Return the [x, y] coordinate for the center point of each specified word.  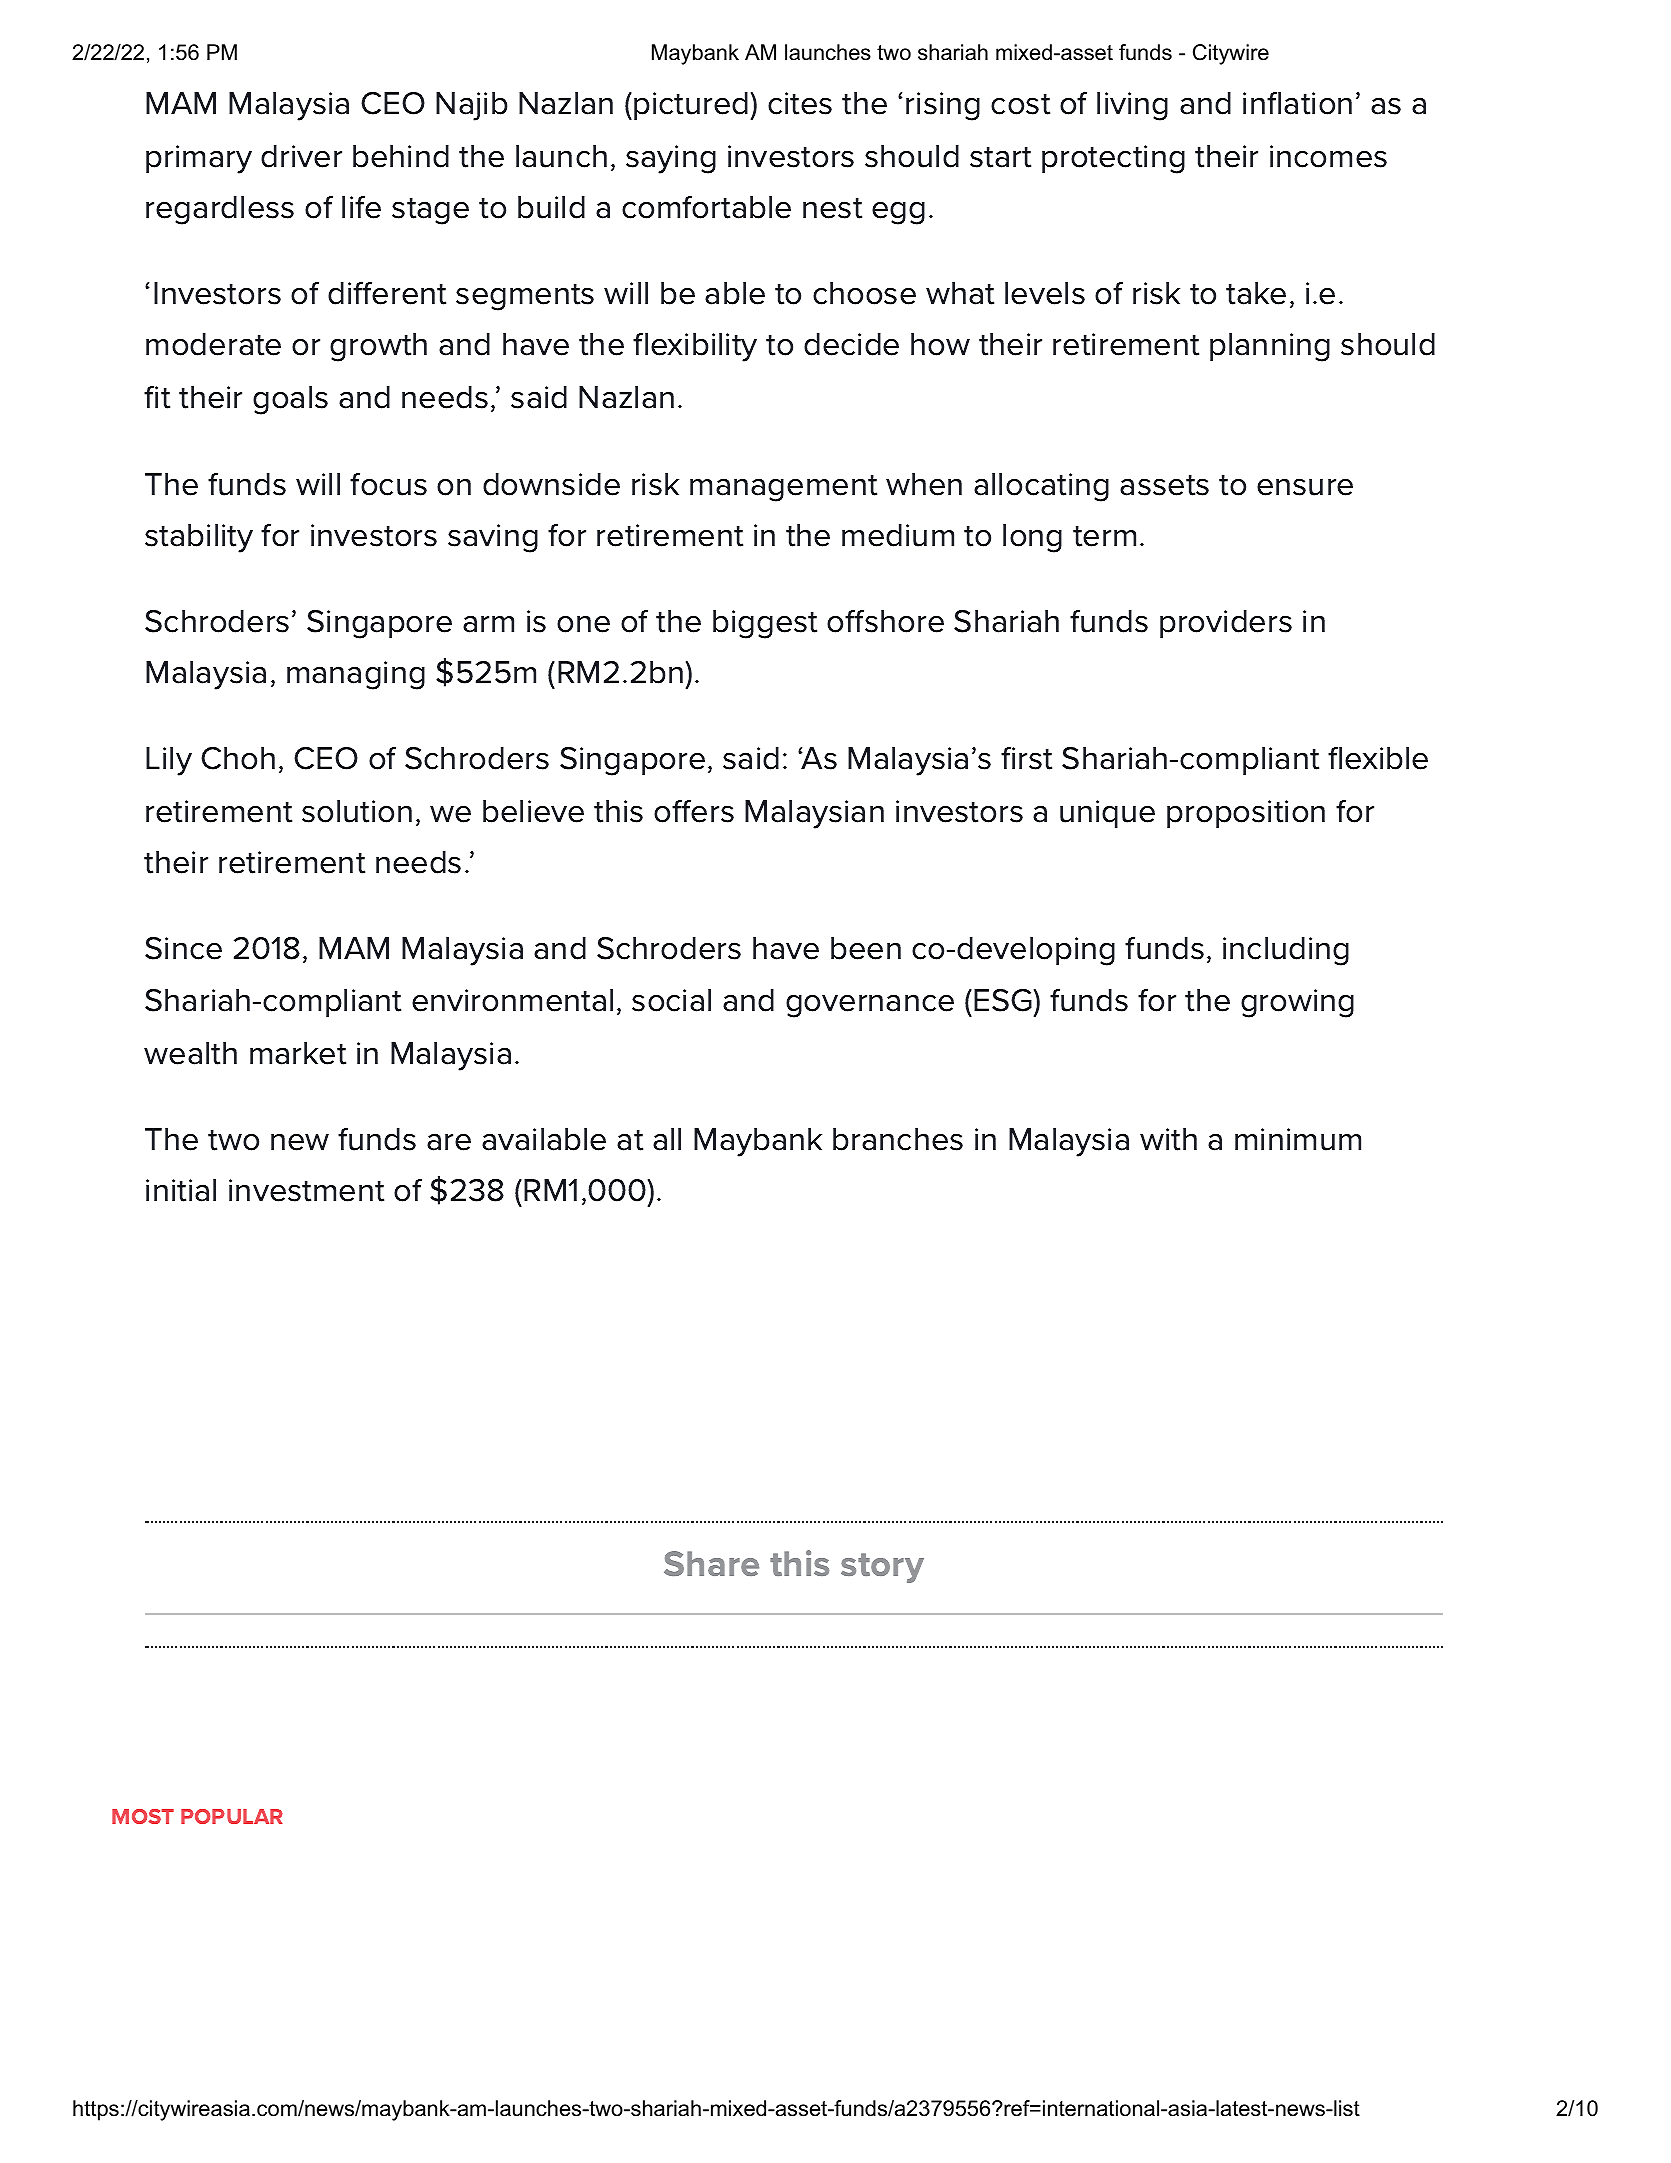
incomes [1328, 156]
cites [800, 103]
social [671, 1000]
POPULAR [232, 1816]
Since [183, 948]
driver [301, 156]
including [1286, 951]
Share [711, 1563]
